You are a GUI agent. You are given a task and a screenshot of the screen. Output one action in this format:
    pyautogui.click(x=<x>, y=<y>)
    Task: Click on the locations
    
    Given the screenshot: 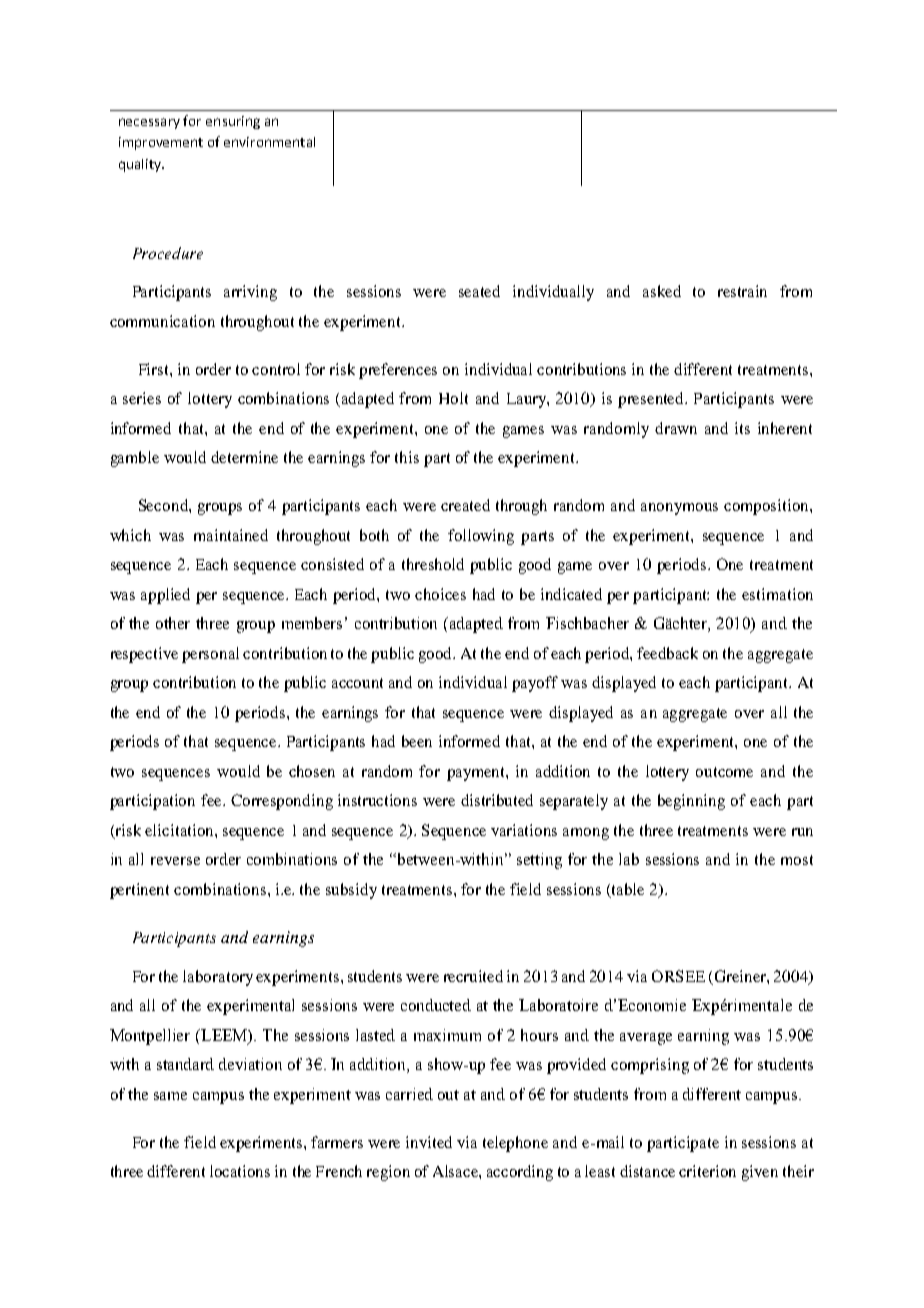 What is the action you would take?
    pyautogui.click(x=240, y=1171)
